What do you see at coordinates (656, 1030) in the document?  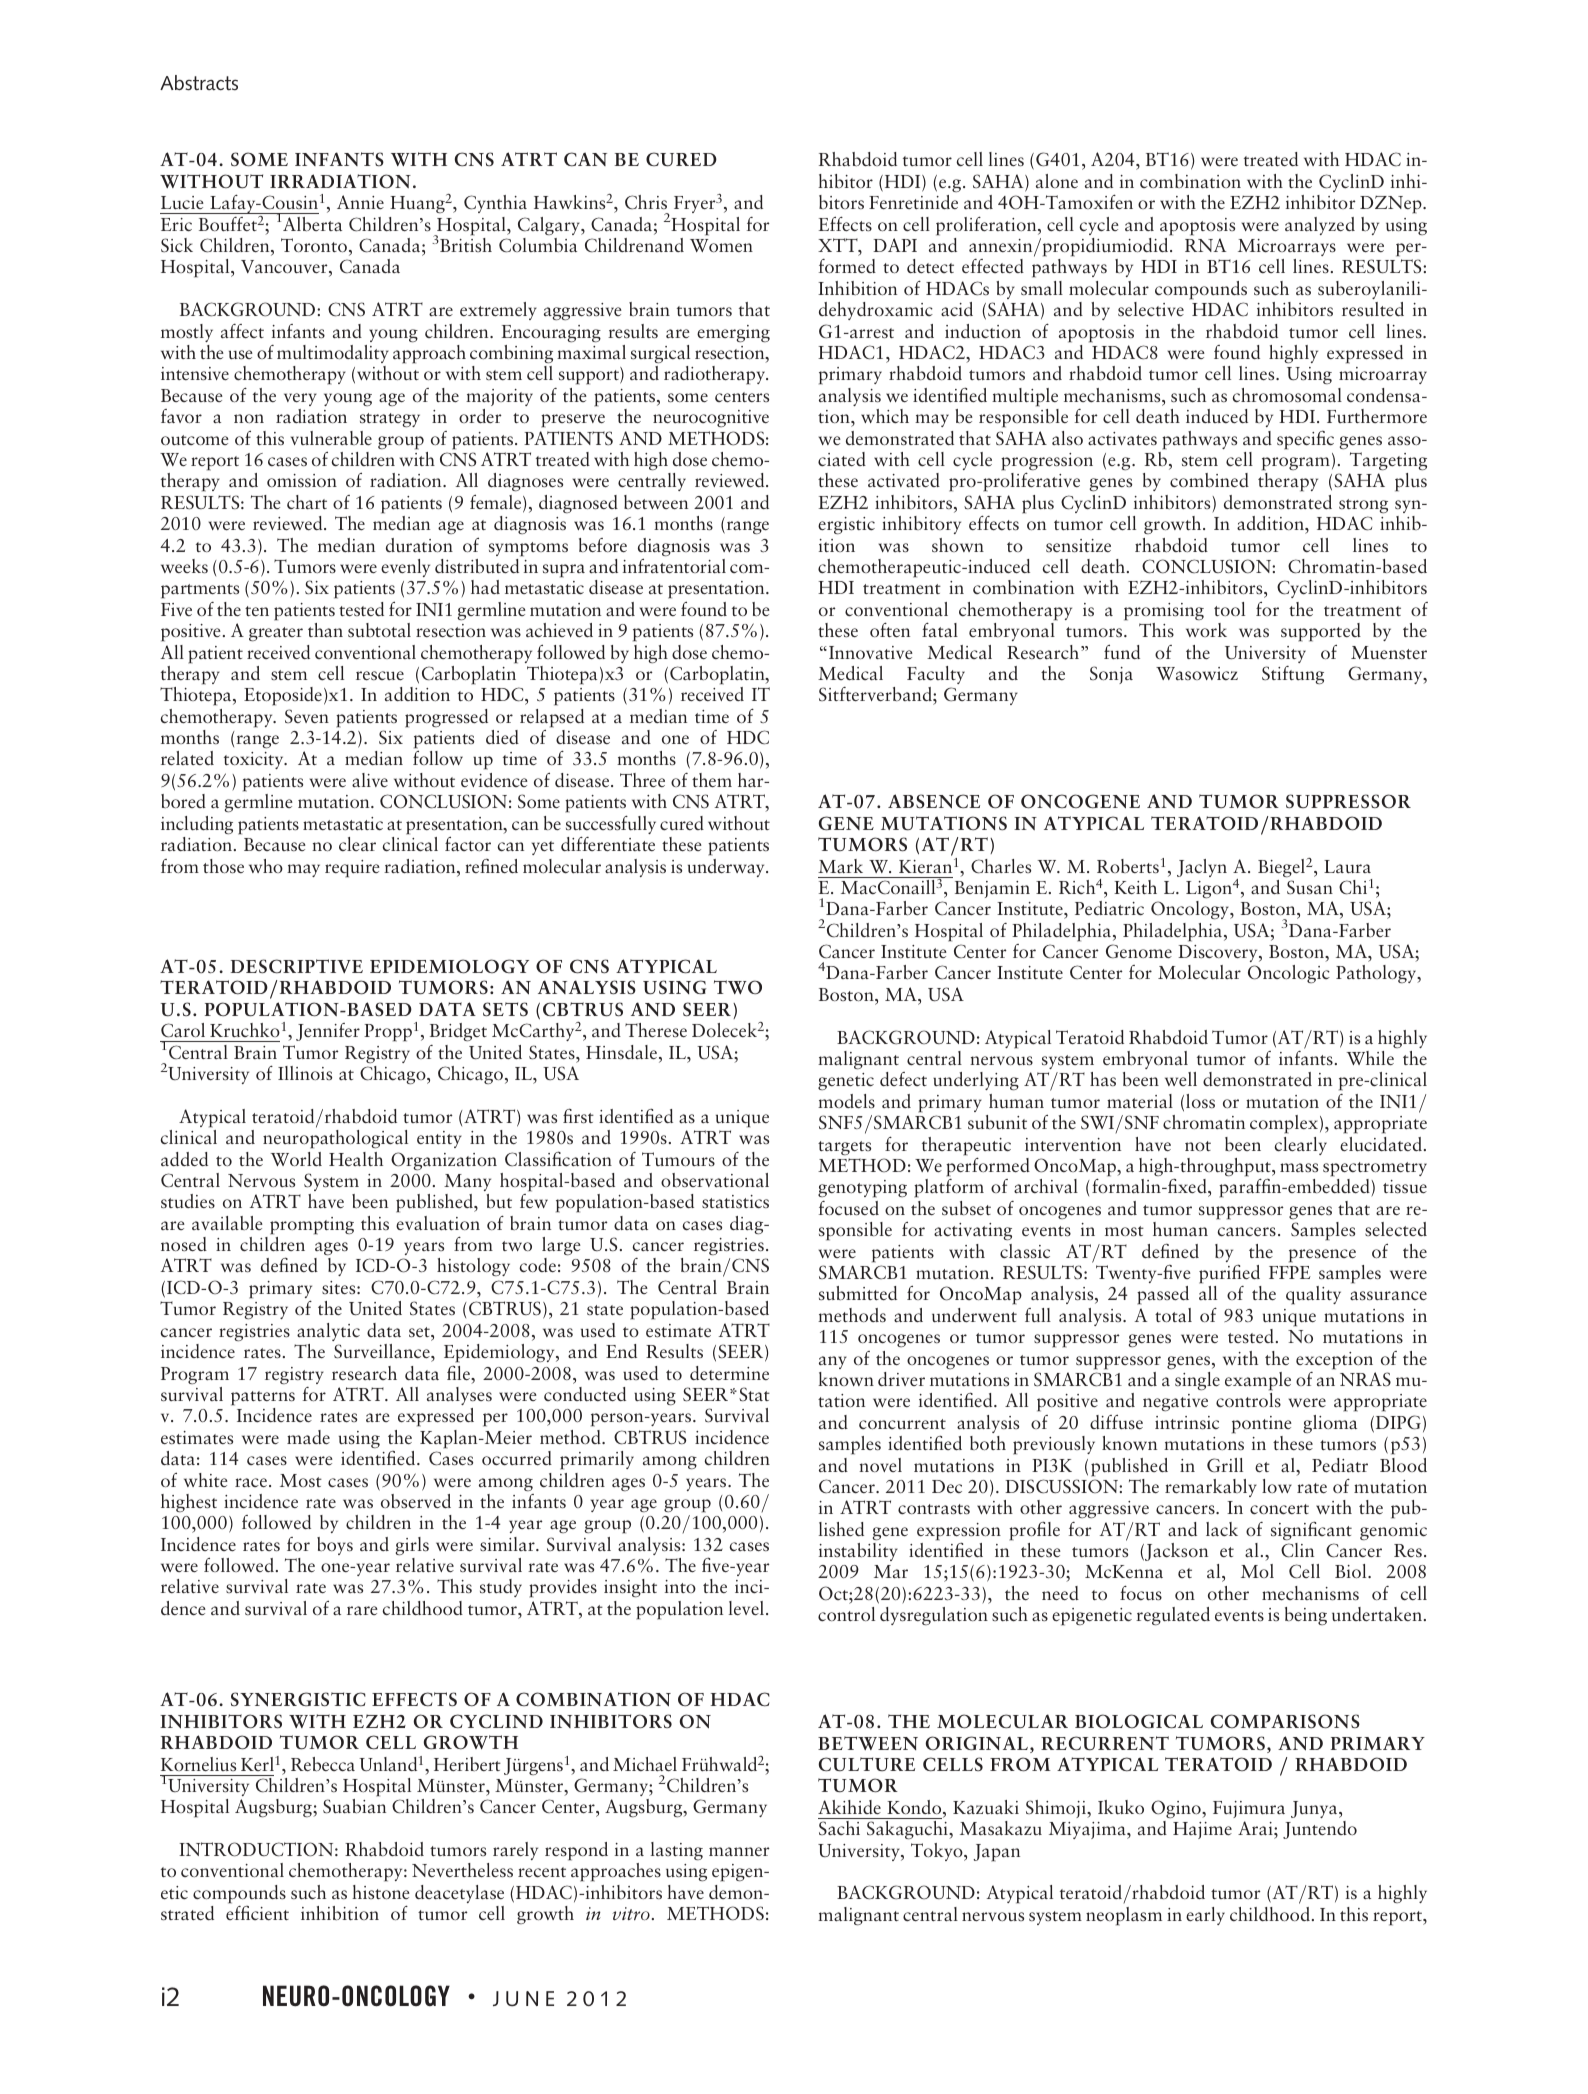 I see `Therese` at bounding box center [656, 1030].
